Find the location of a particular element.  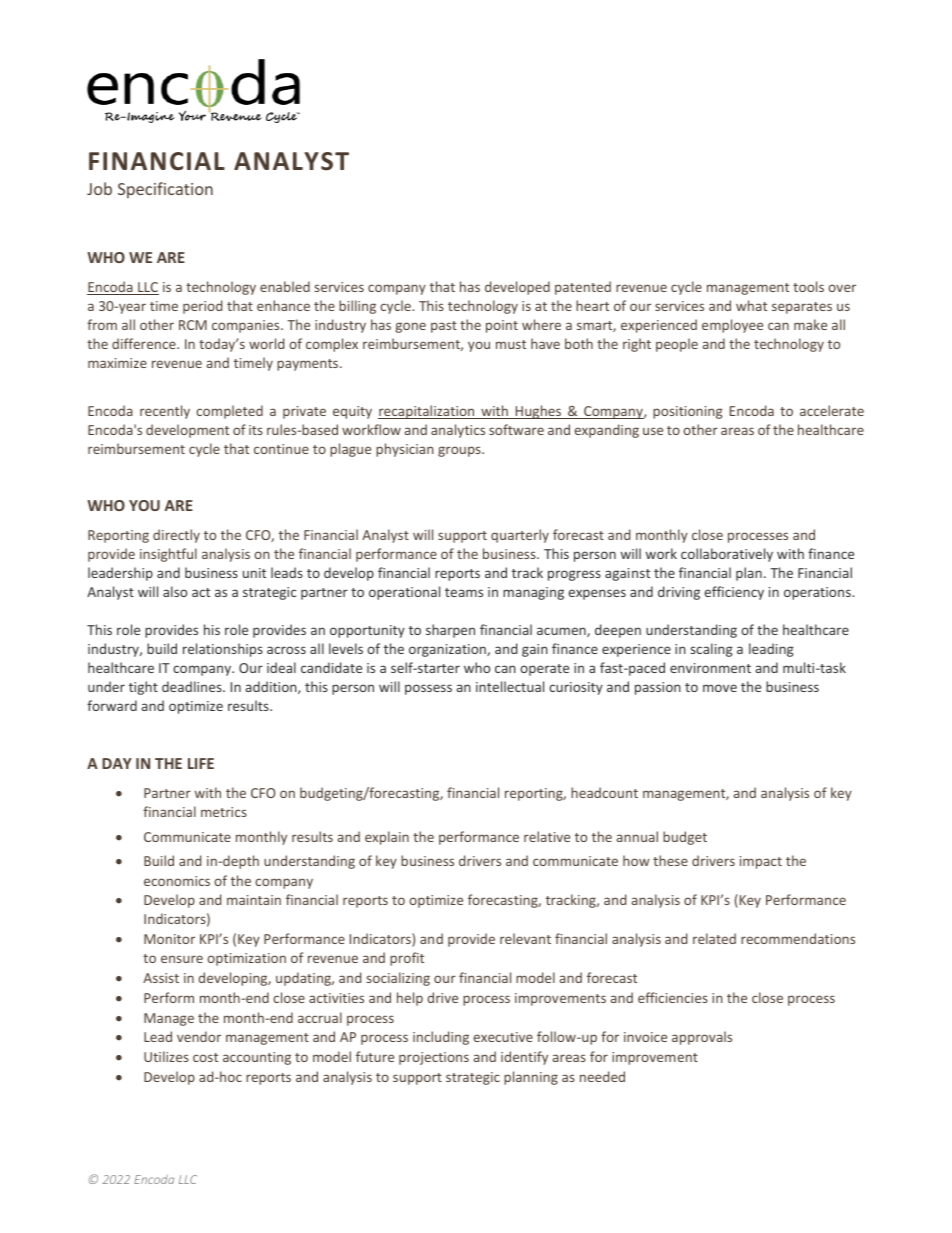

positioning is located at coordinates (687, 412).
